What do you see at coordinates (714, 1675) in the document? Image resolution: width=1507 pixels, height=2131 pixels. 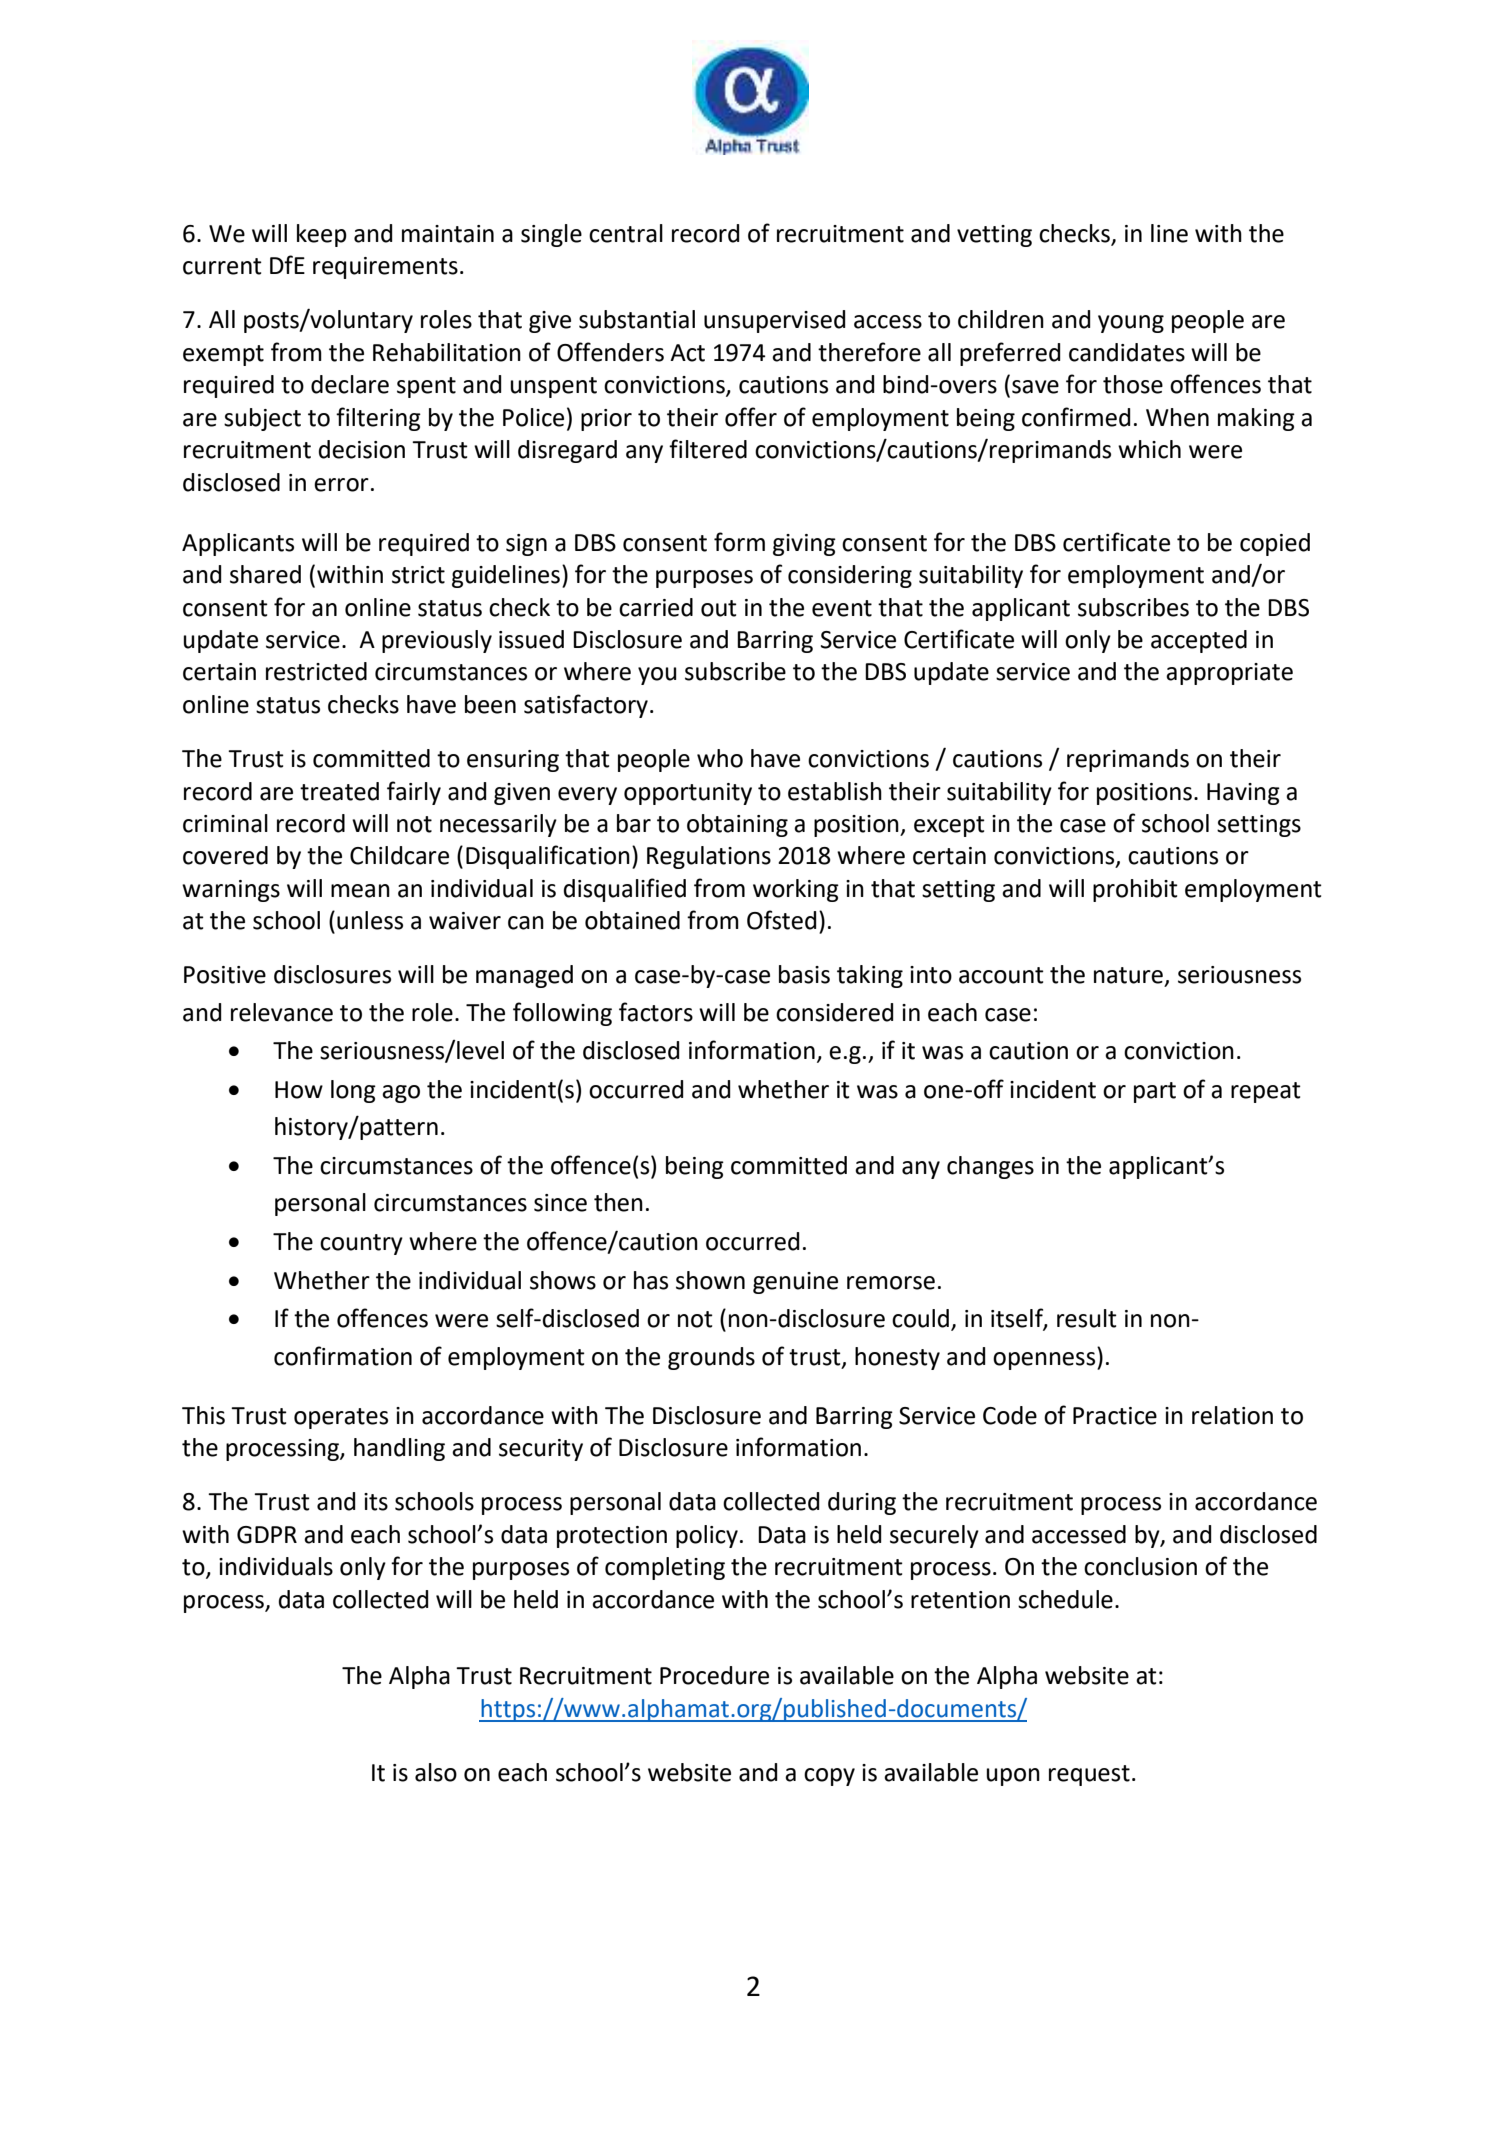 I see `Procedure` at bounding box center [714, 1675].
